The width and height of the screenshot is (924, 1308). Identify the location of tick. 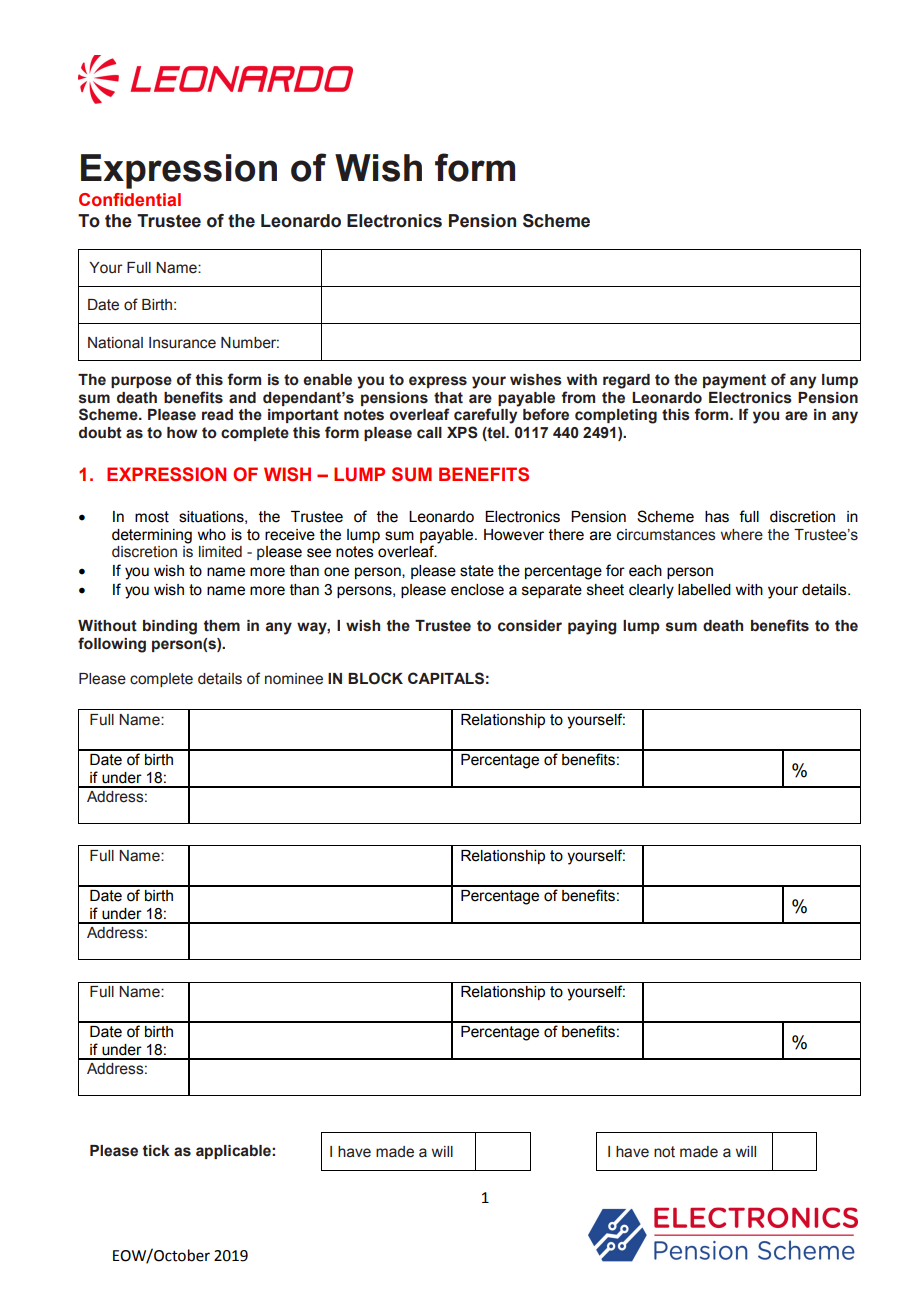
(156, 1151).
